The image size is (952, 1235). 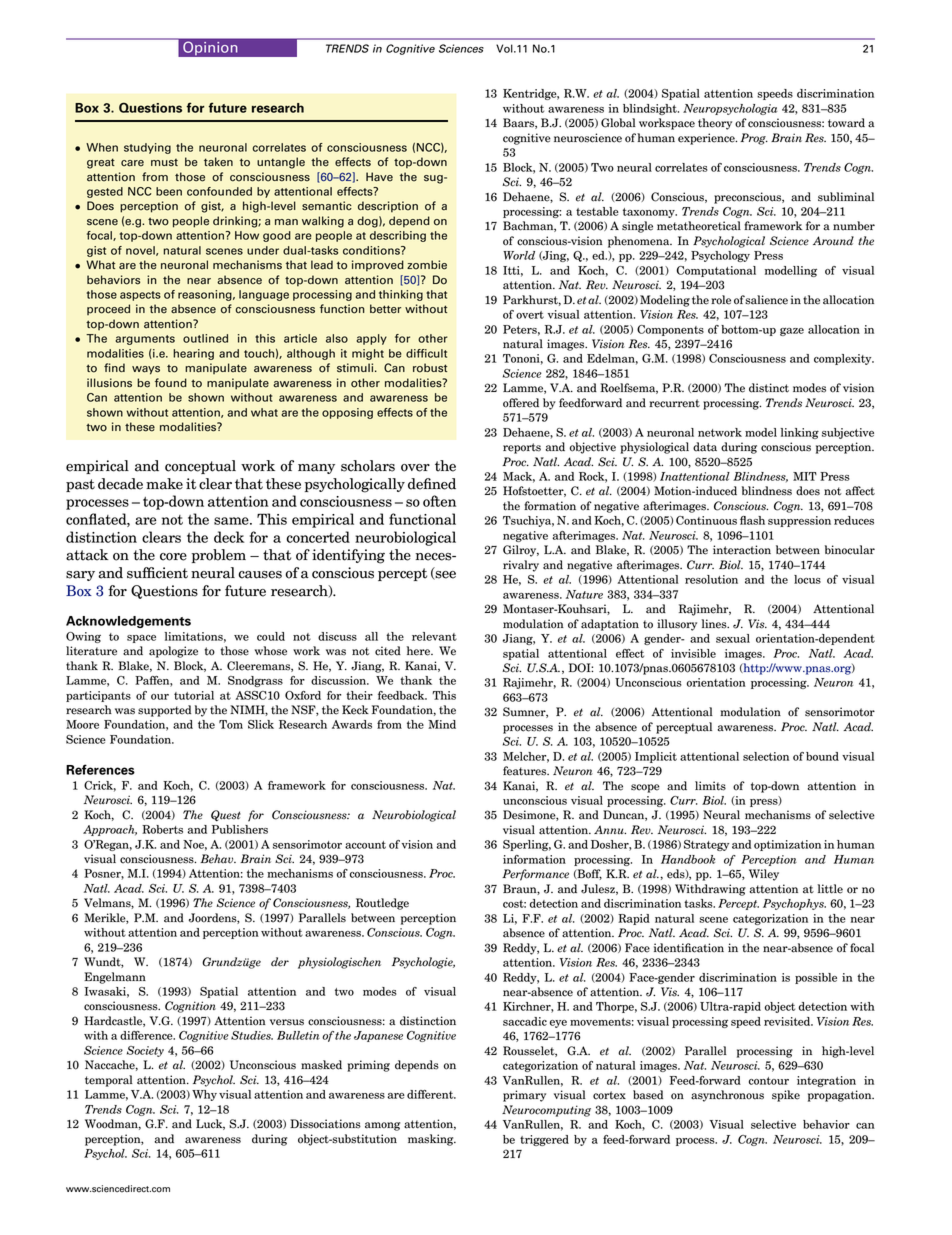 I want to click on Prog, so click(x=754, y=139).
